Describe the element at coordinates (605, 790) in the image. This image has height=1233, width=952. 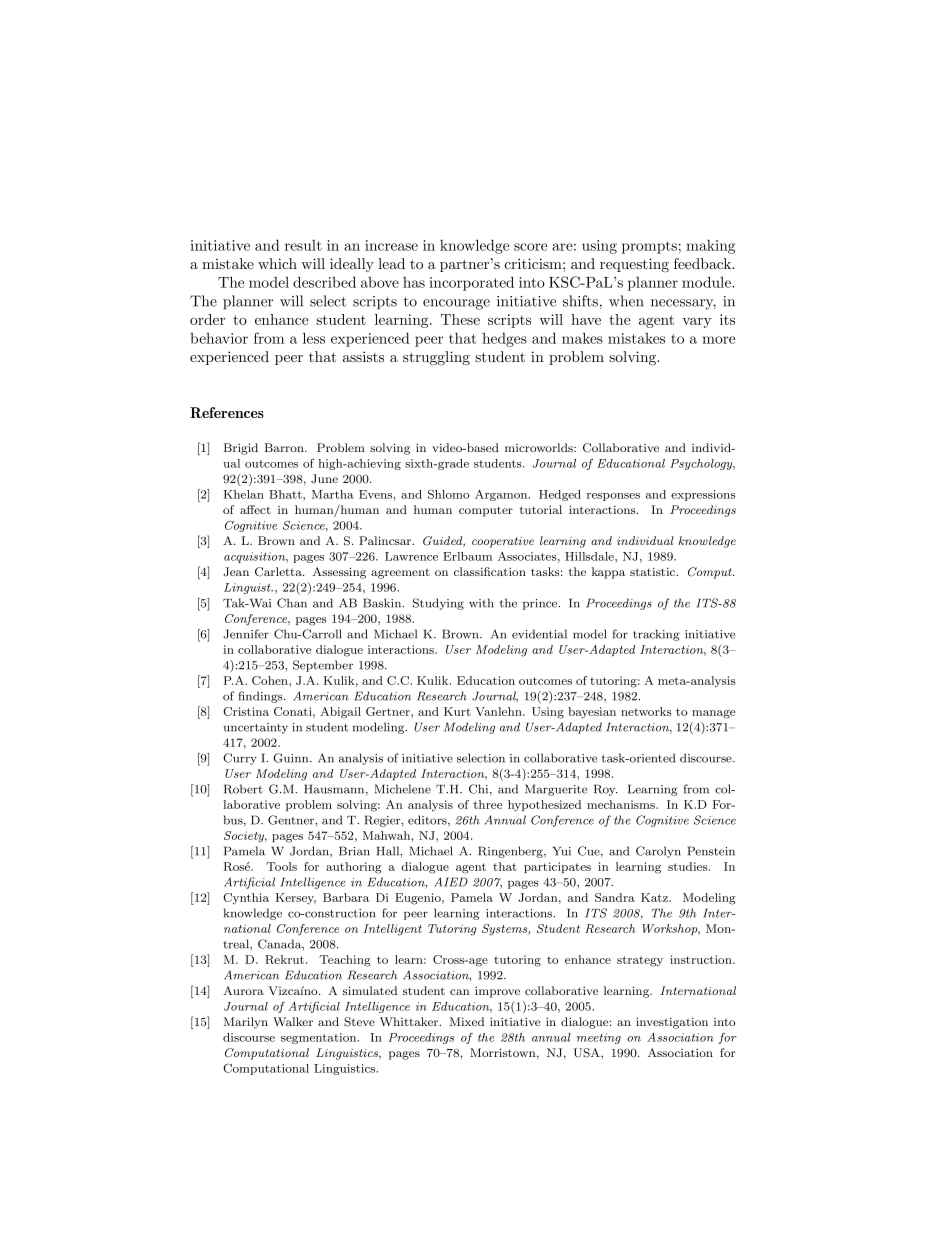
I see `Roy` at that location.
